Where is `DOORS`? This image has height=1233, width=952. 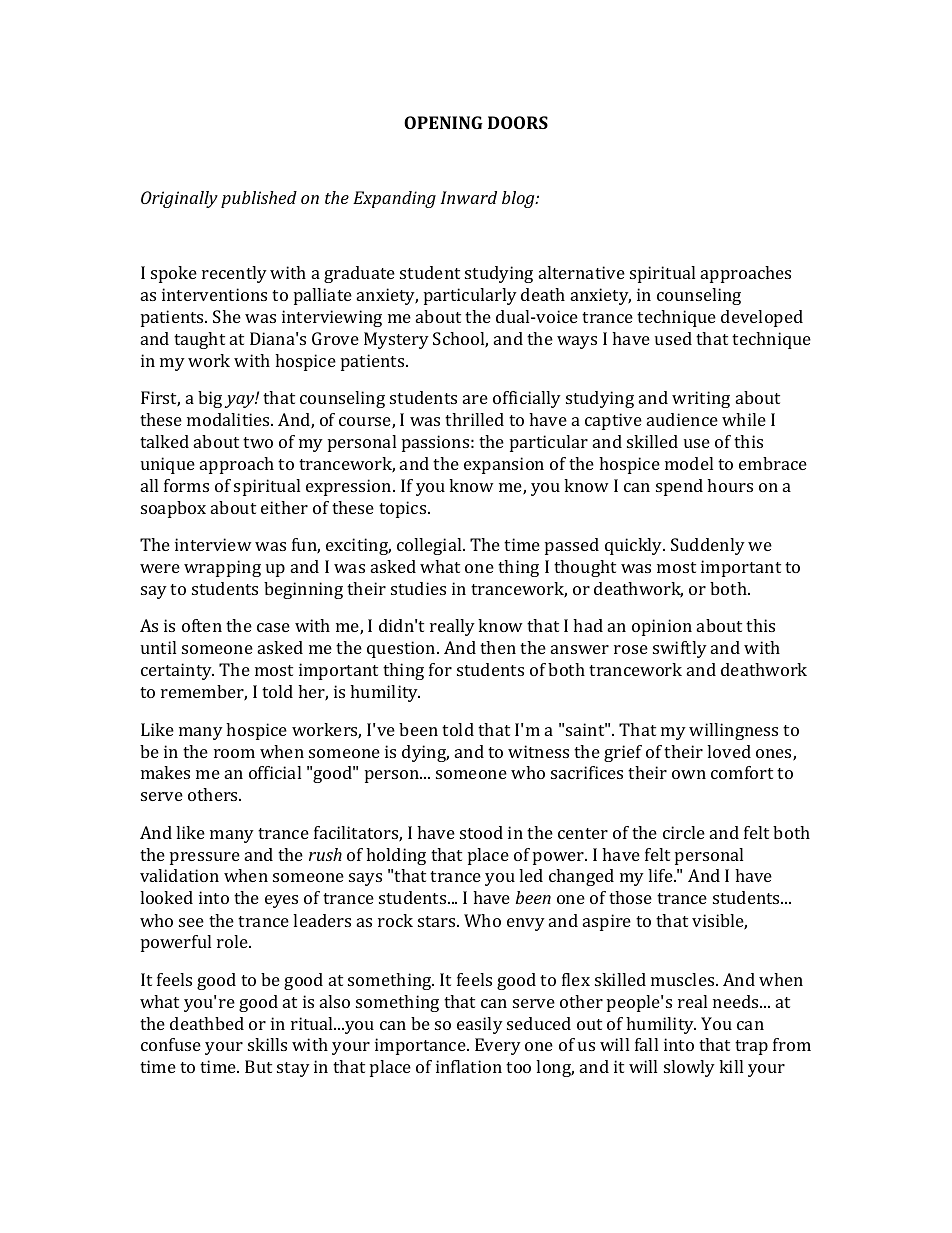 DOORS is located at coordinates (518, 122).
